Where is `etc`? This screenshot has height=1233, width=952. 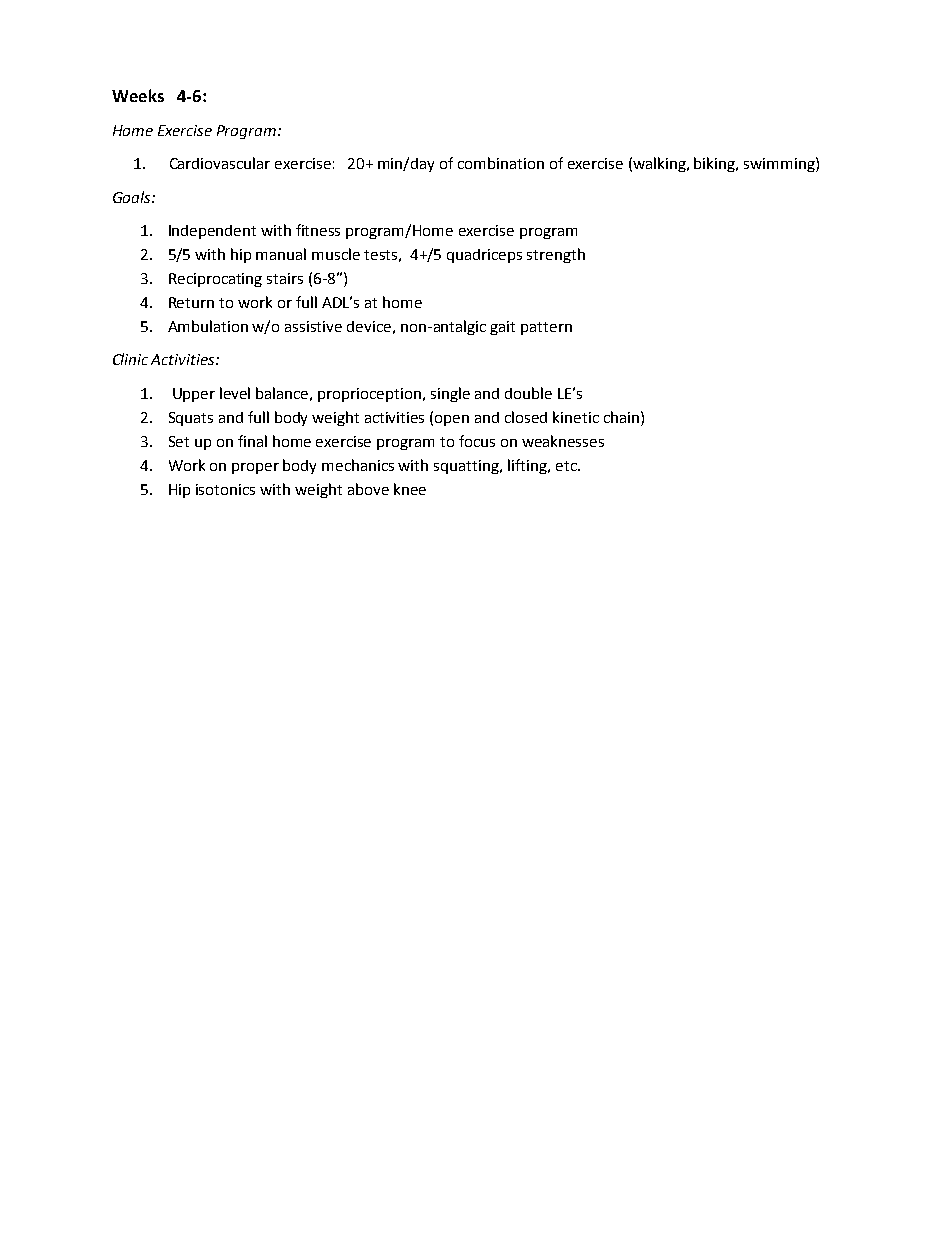
etc is located at coordinates (567, 466).
